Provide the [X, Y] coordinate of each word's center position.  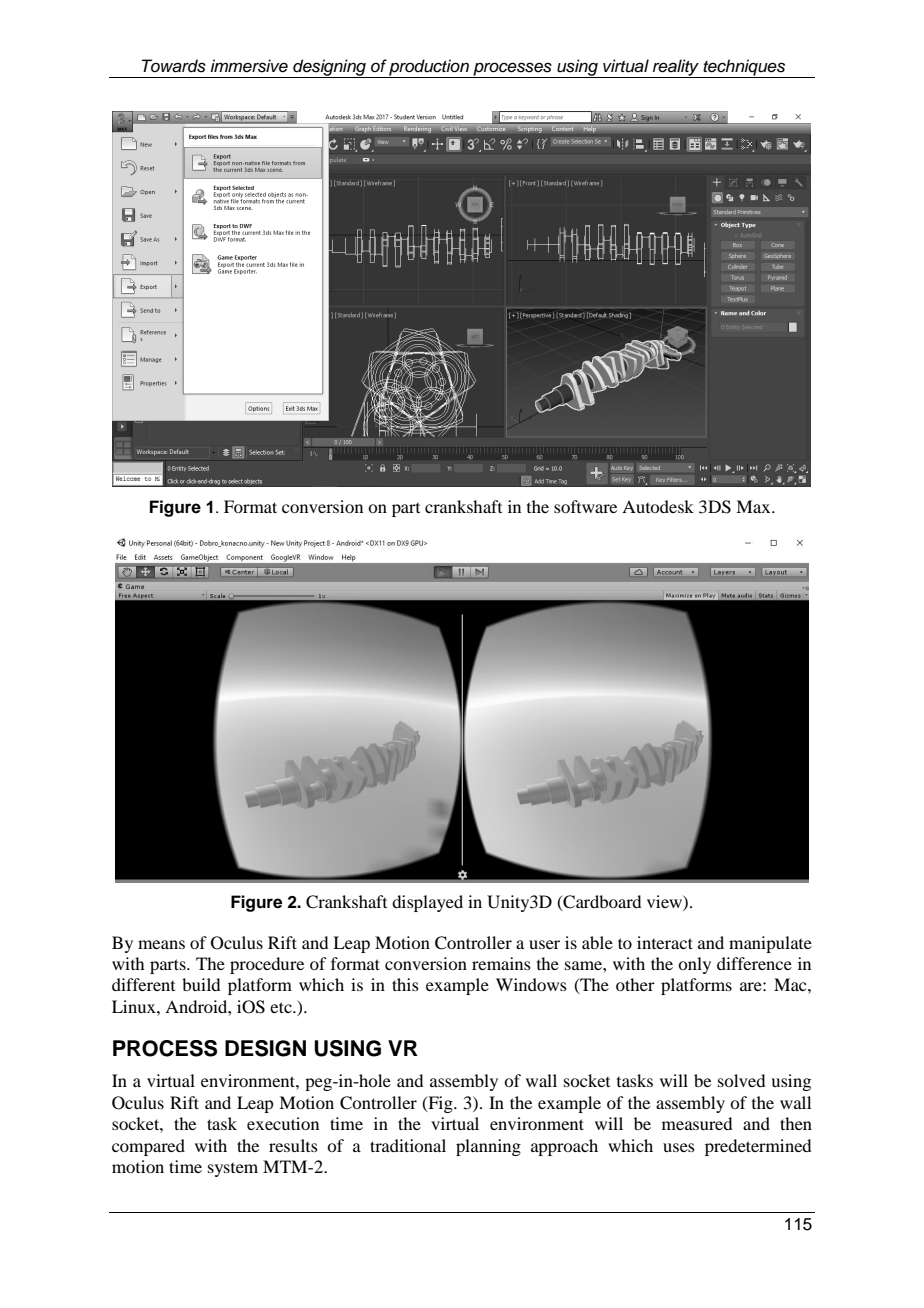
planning [488, 1147]
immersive [249, 66]
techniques [744, 68]
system [233, 1170]
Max [754, 506]
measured [697, 1123]
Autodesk [658, 506]
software [585, 506]
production [429, 68]
